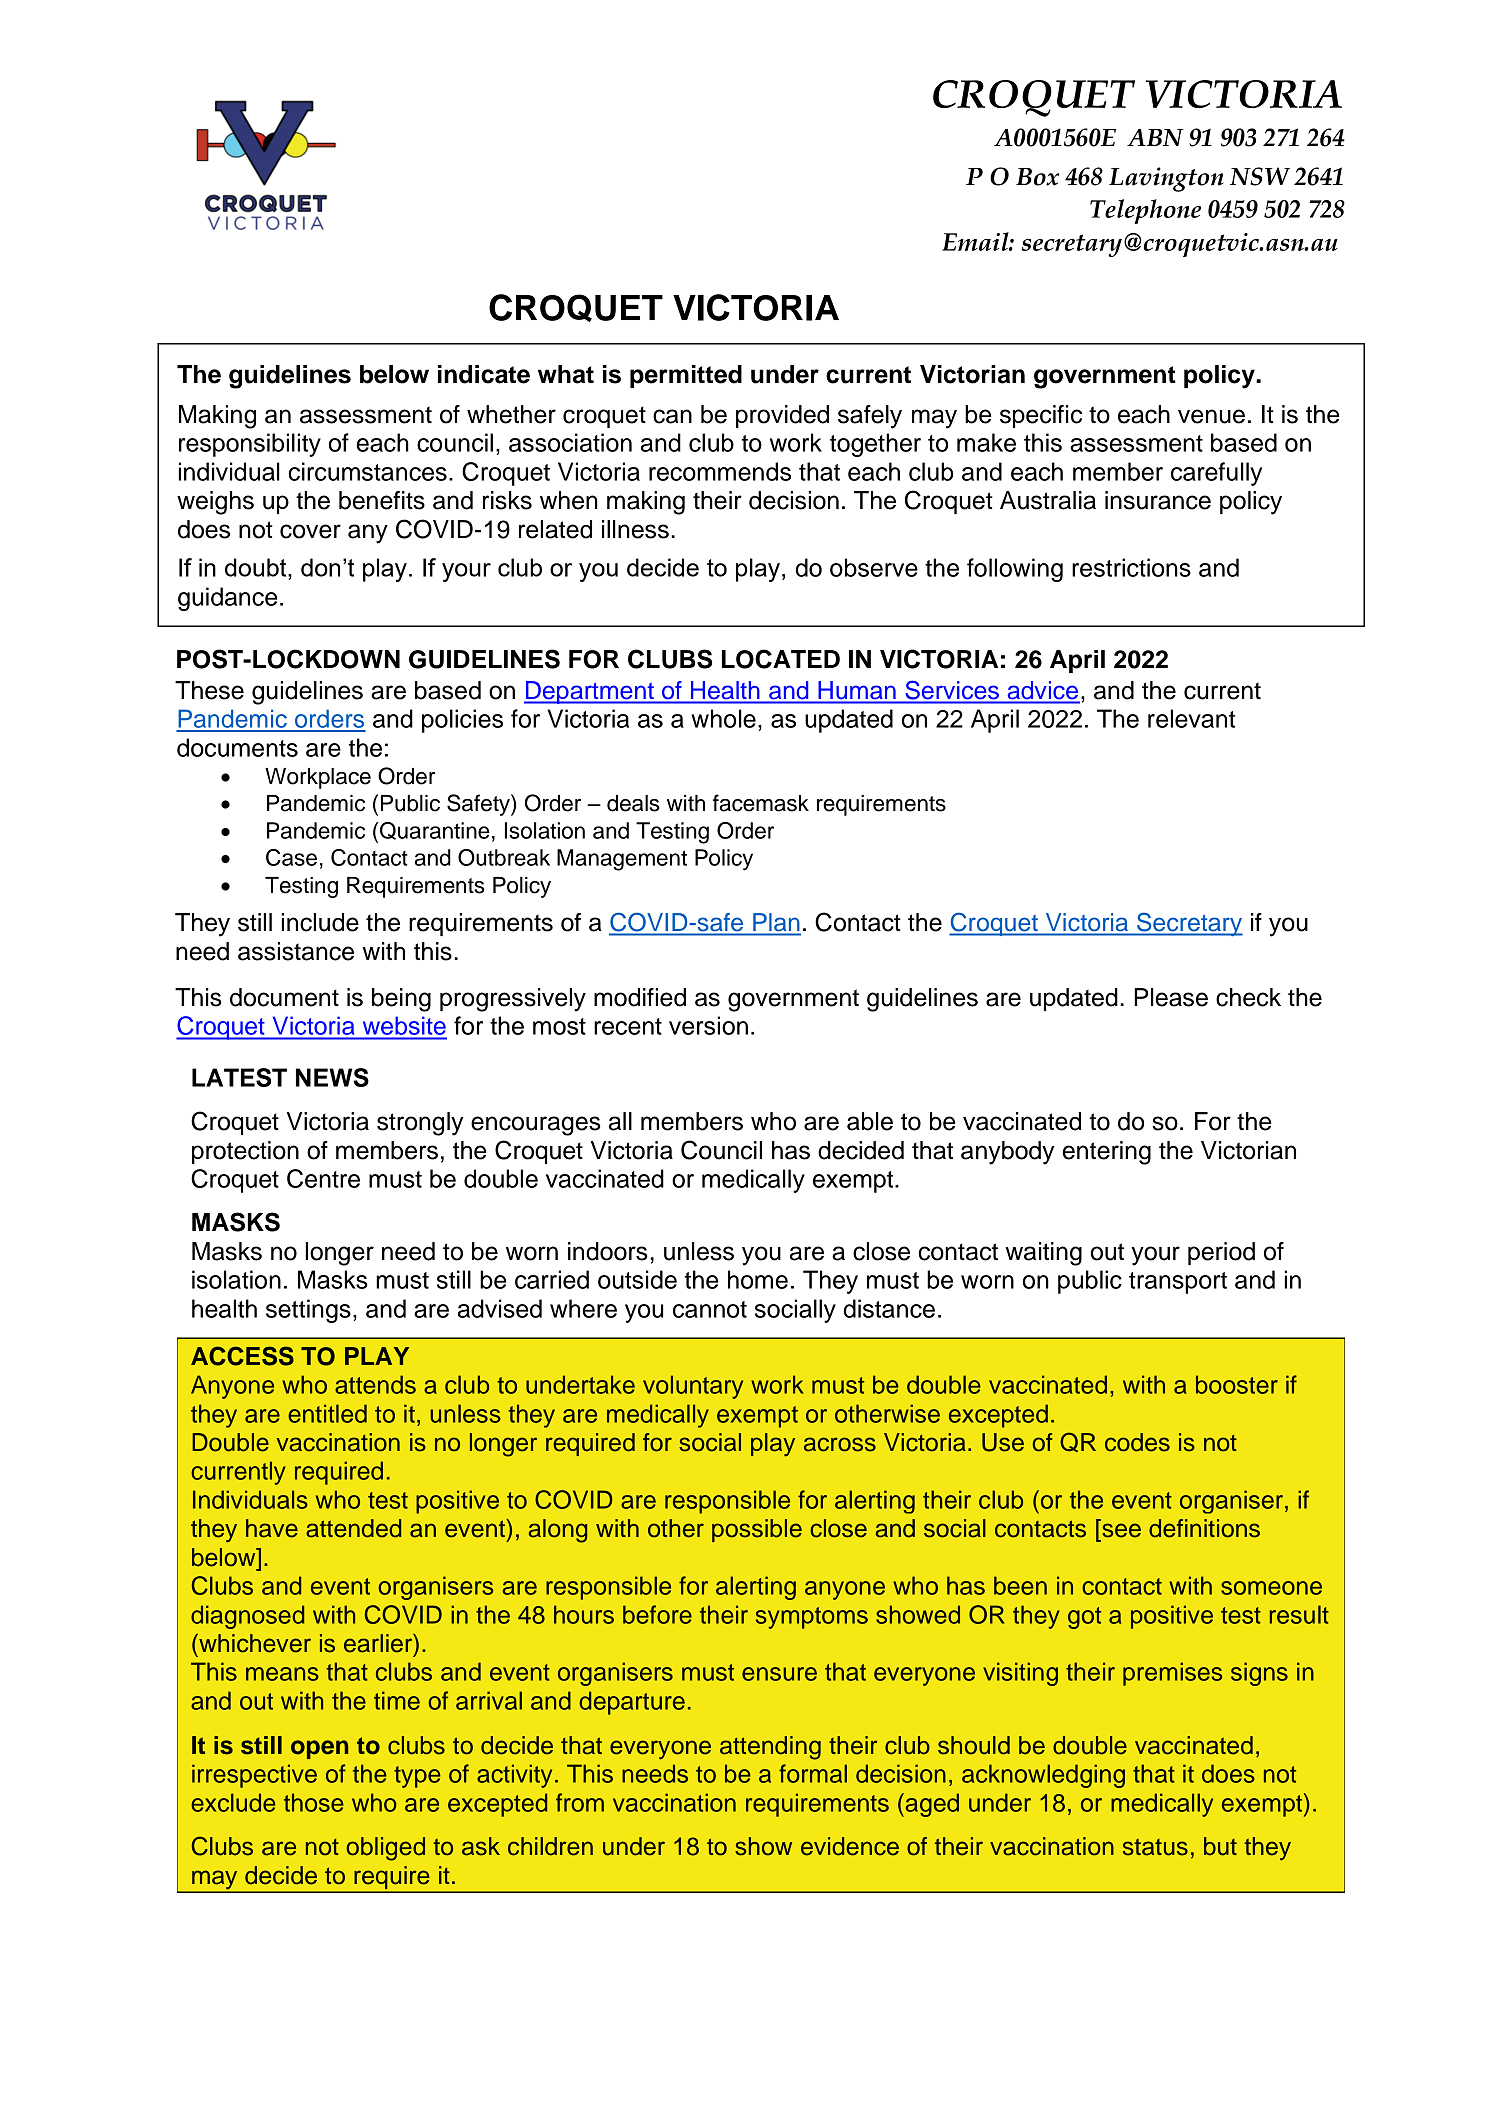 The image size is (1486, 2103). I want to click on home, so click(758, 1279).
